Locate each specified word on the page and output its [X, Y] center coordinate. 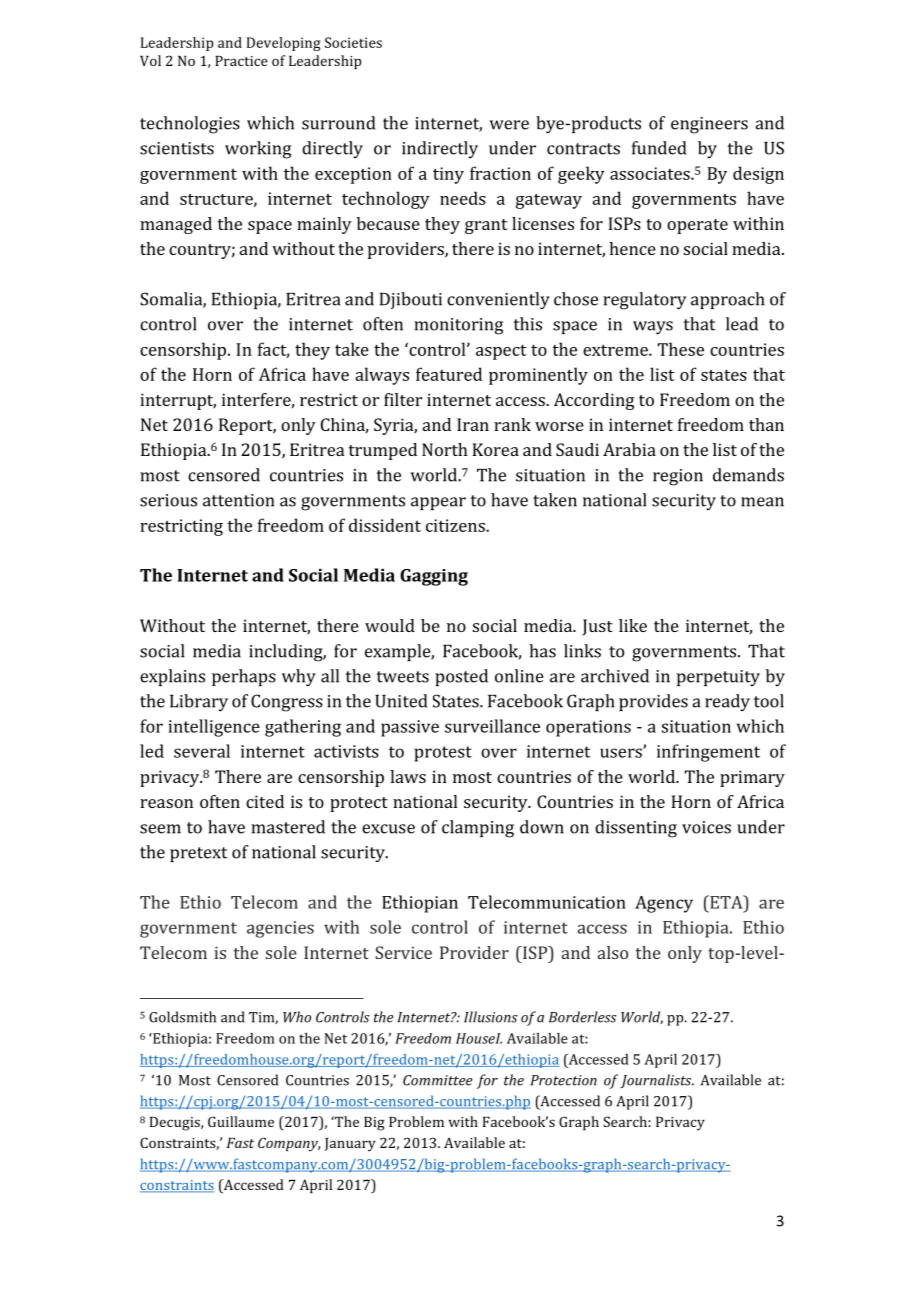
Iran [473, 424]
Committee [437, 1080]
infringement [708, 753]
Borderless [583, 1017]
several [202, 751]
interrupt [178, 401]
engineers [709, 125]
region [678, 477]
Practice [241, 61]
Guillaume [241, 1121]
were [509, 125]
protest [443, 754]
